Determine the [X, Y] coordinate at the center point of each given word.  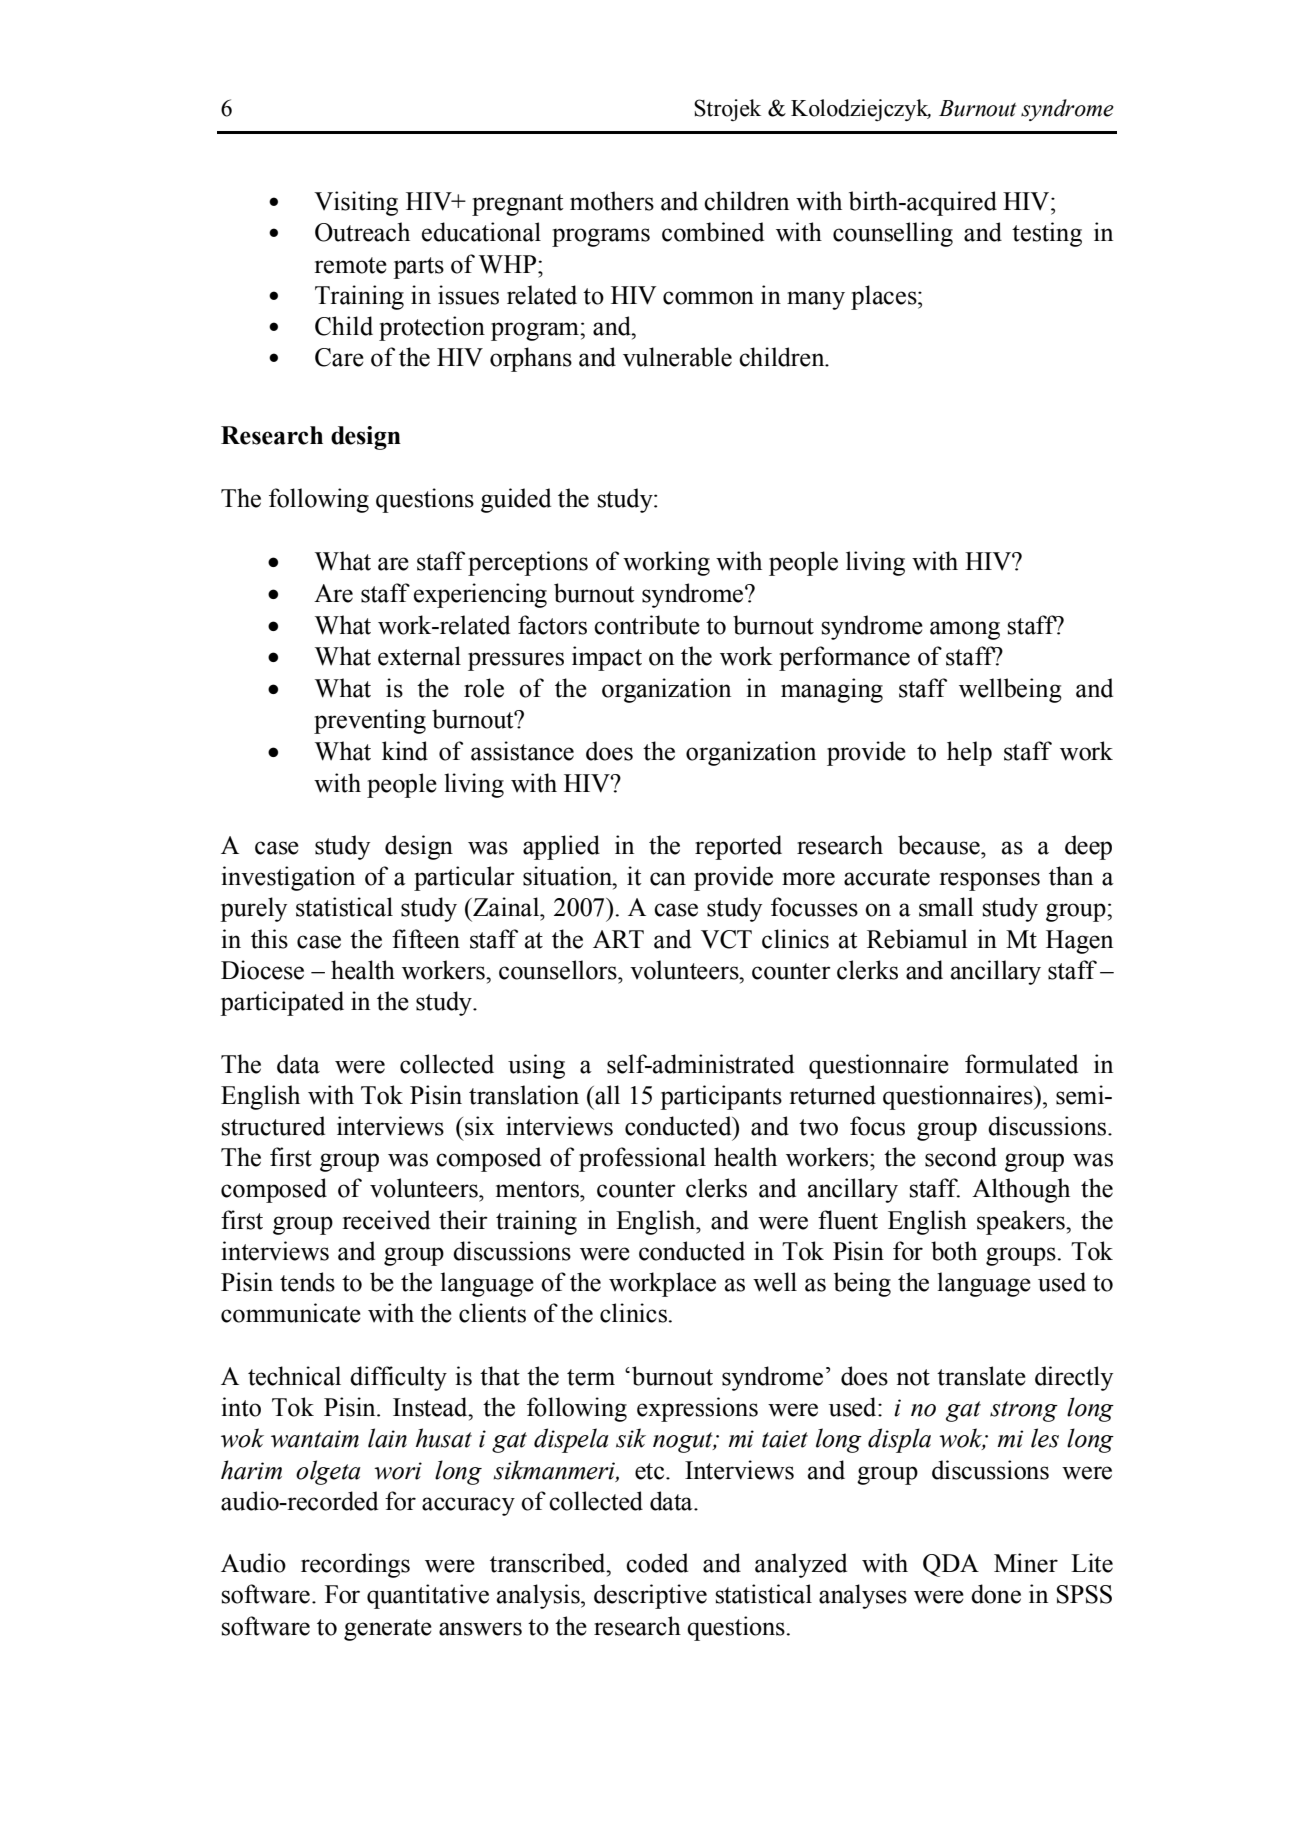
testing [1047, 234]
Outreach [362, 232]
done [996, 1594]
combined [713, 232]
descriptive [650, 1596]
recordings [355, 1565]
